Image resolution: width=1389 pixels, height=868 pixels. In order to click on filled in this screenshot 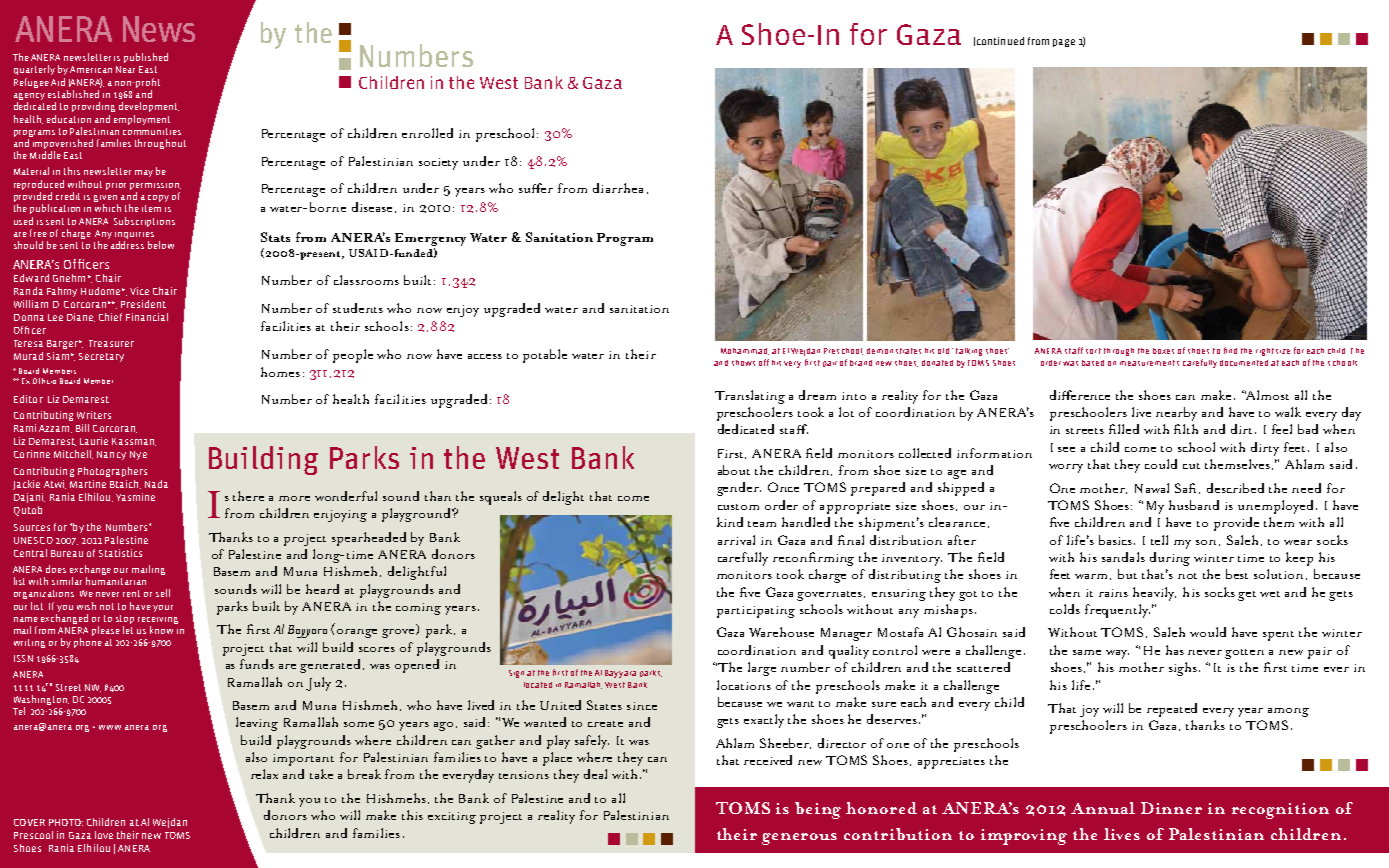, I will do `click(1124, 429)`.
